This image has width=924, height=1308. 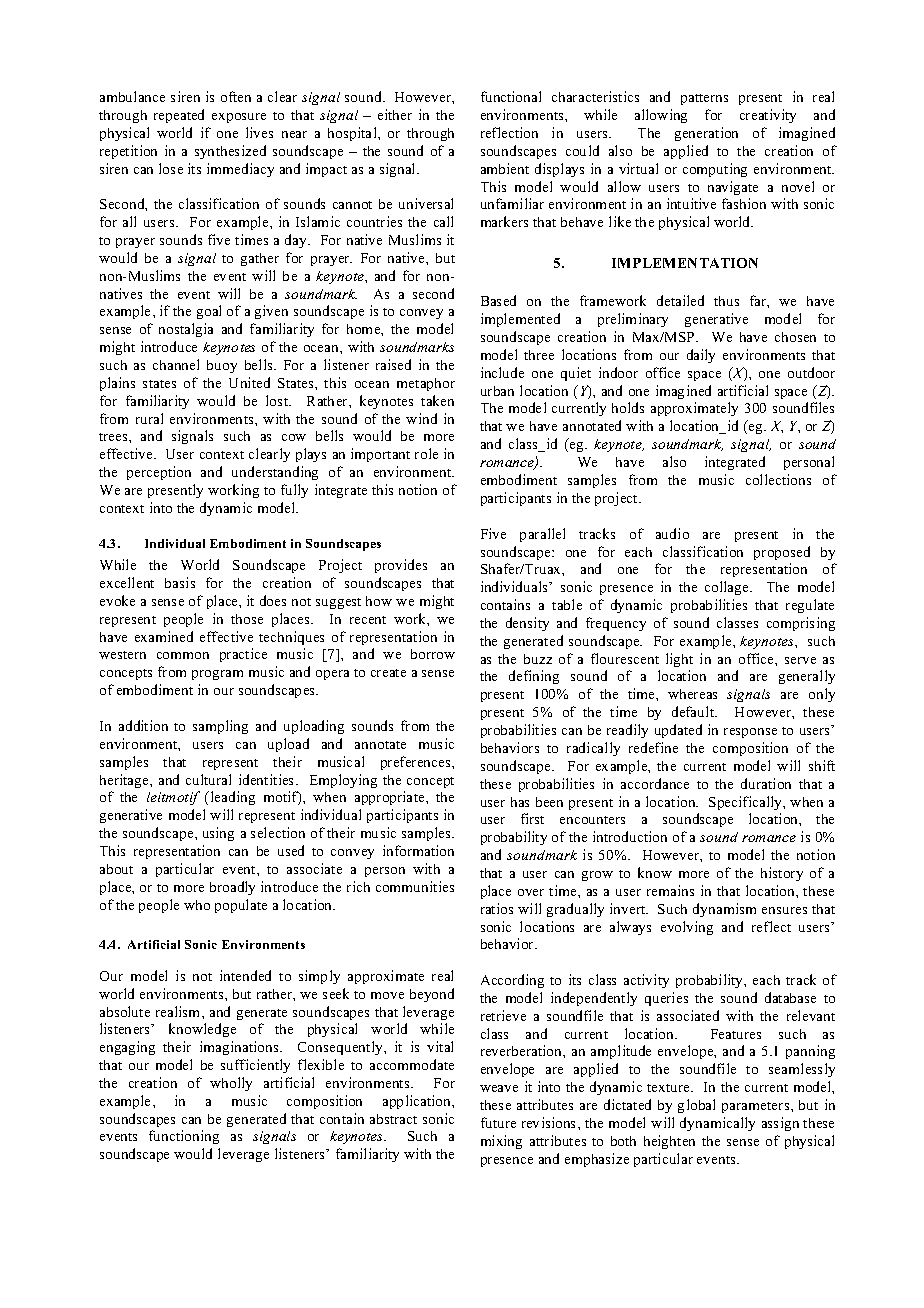 I want to click on future, so click(x=498, y=1122).
